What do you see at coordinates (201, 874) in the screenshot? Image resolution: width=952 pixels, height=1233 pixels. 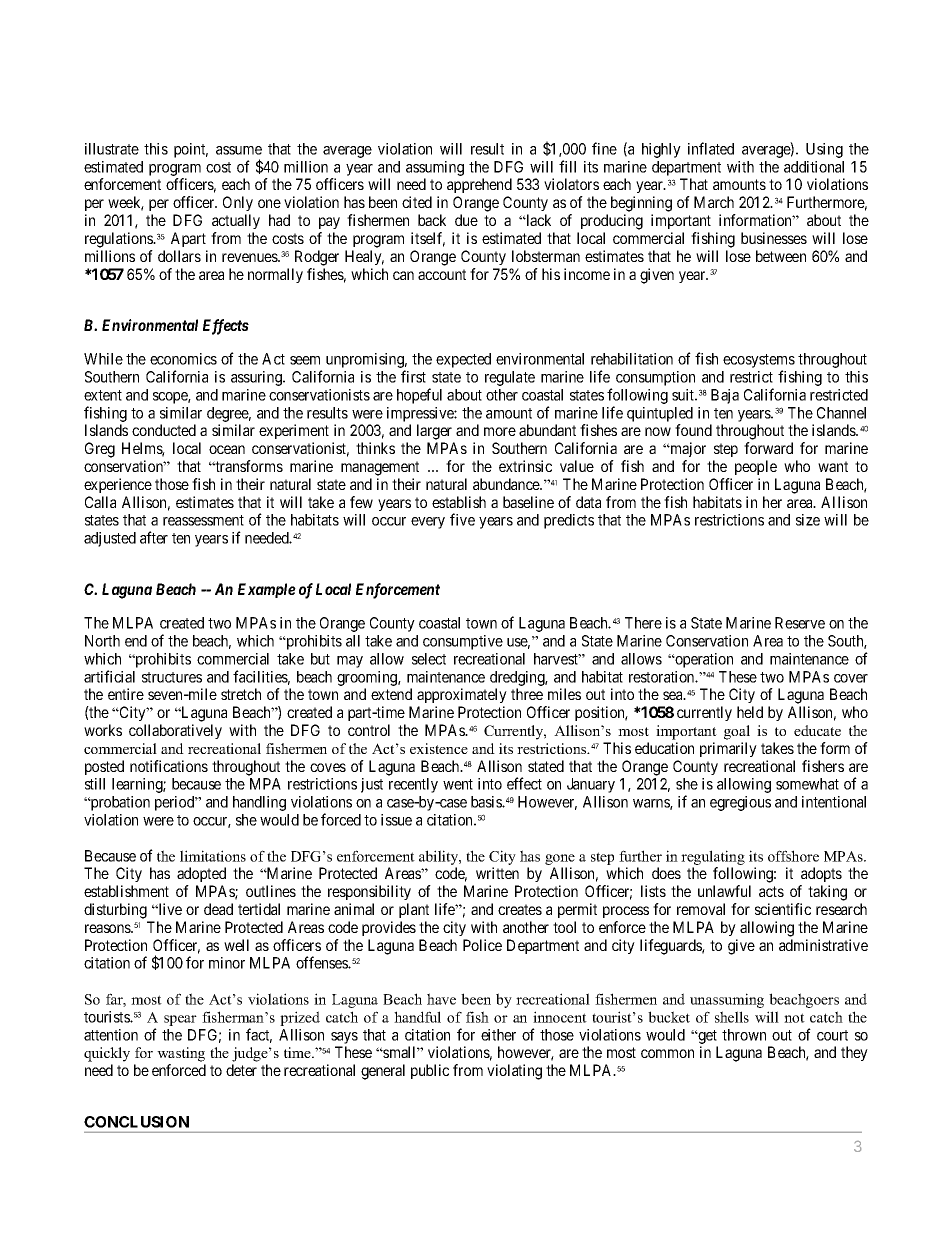 I see `adopted` at bounding box center [201, 874].
